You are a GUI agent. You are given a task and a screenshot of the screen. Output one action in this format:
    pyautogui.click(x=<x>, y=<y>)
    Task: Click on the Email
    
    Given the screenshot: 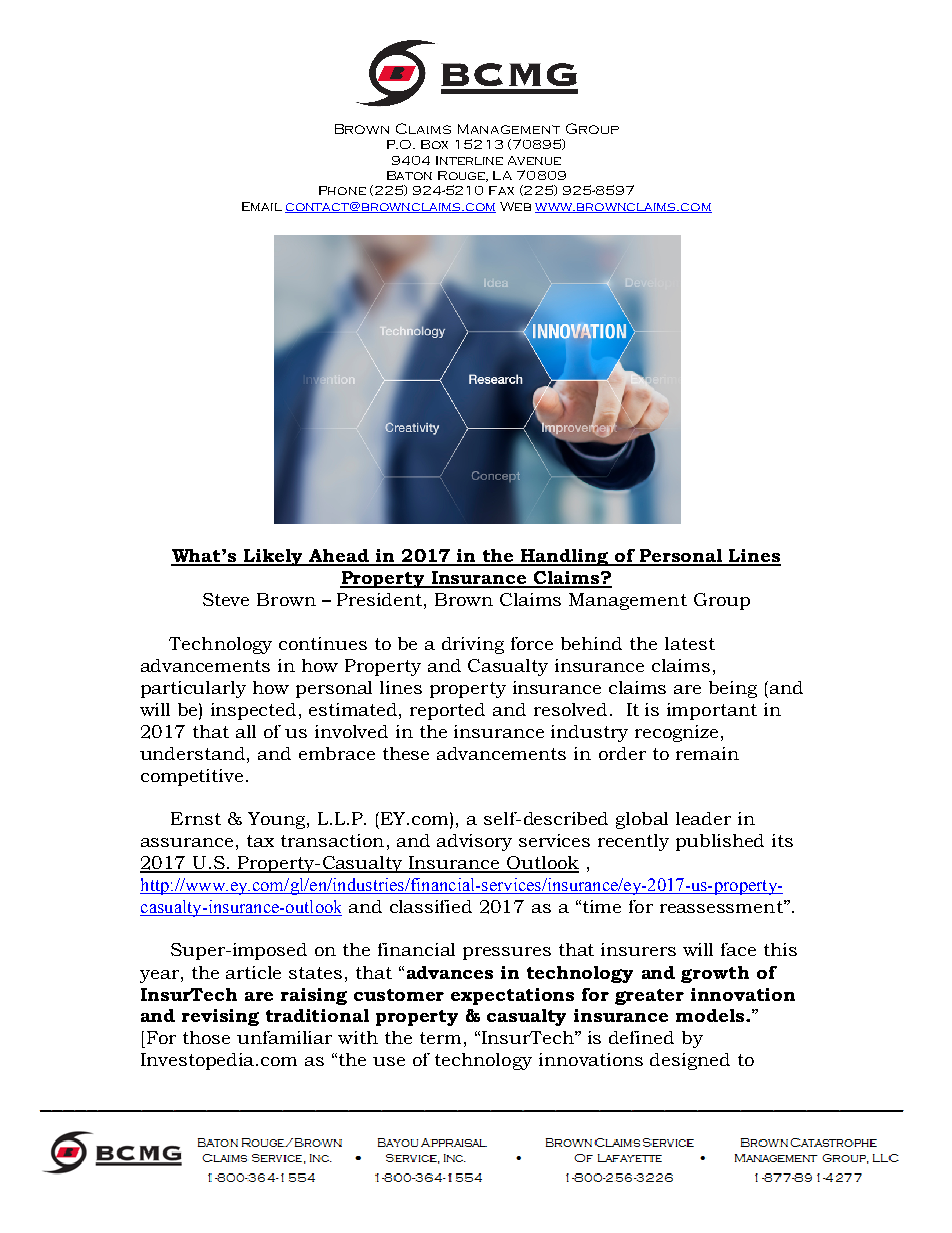 What is the action you would take?
    pyautogui.click(x=262, y=206)
